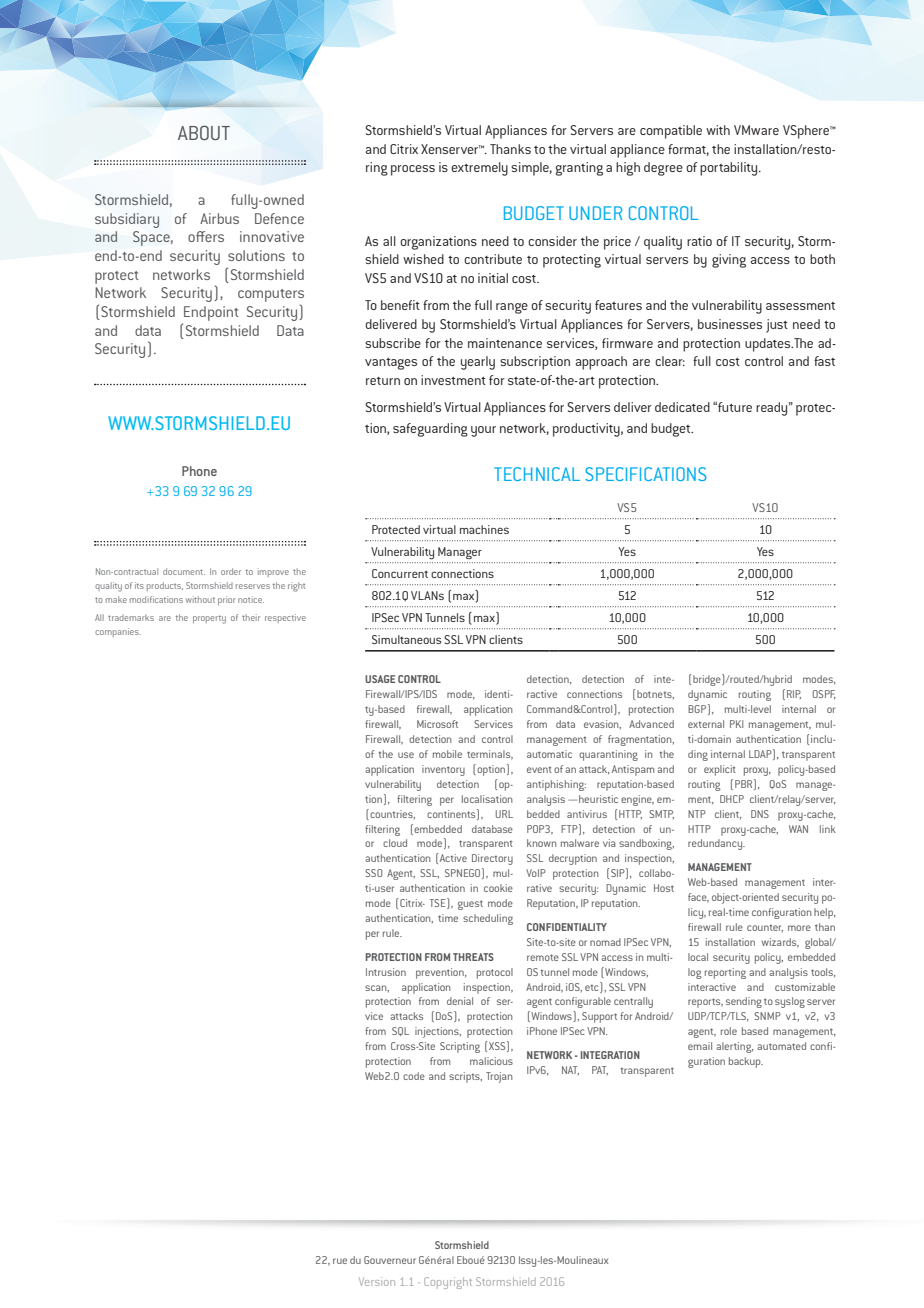 The width and height of the screenshot is (924, 1308). I want to click on rue, so click(340, 1261).
